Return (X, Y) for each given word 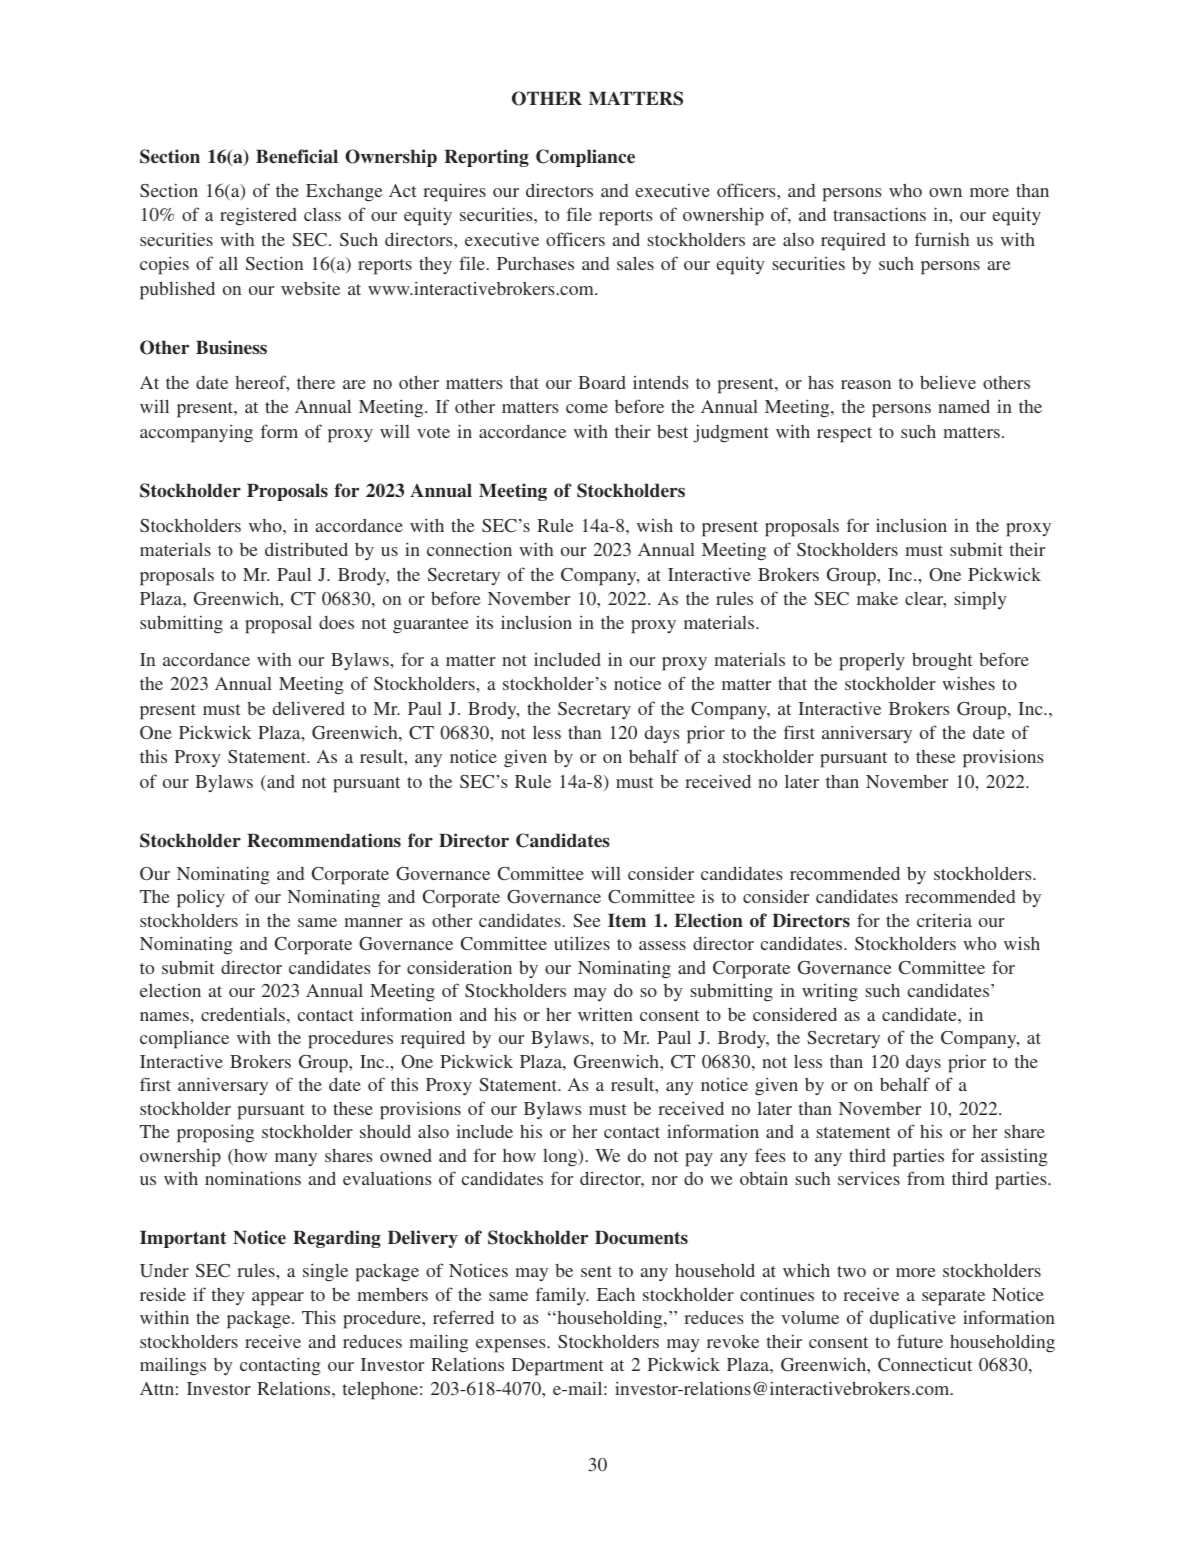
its (484, 622)
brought (942, 661)
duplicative (913, 1319)
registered (258, 216)
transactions (879, 214)
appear (278, 1299)
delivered (309, 708)
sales (635, 263)
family (562, 1296)
